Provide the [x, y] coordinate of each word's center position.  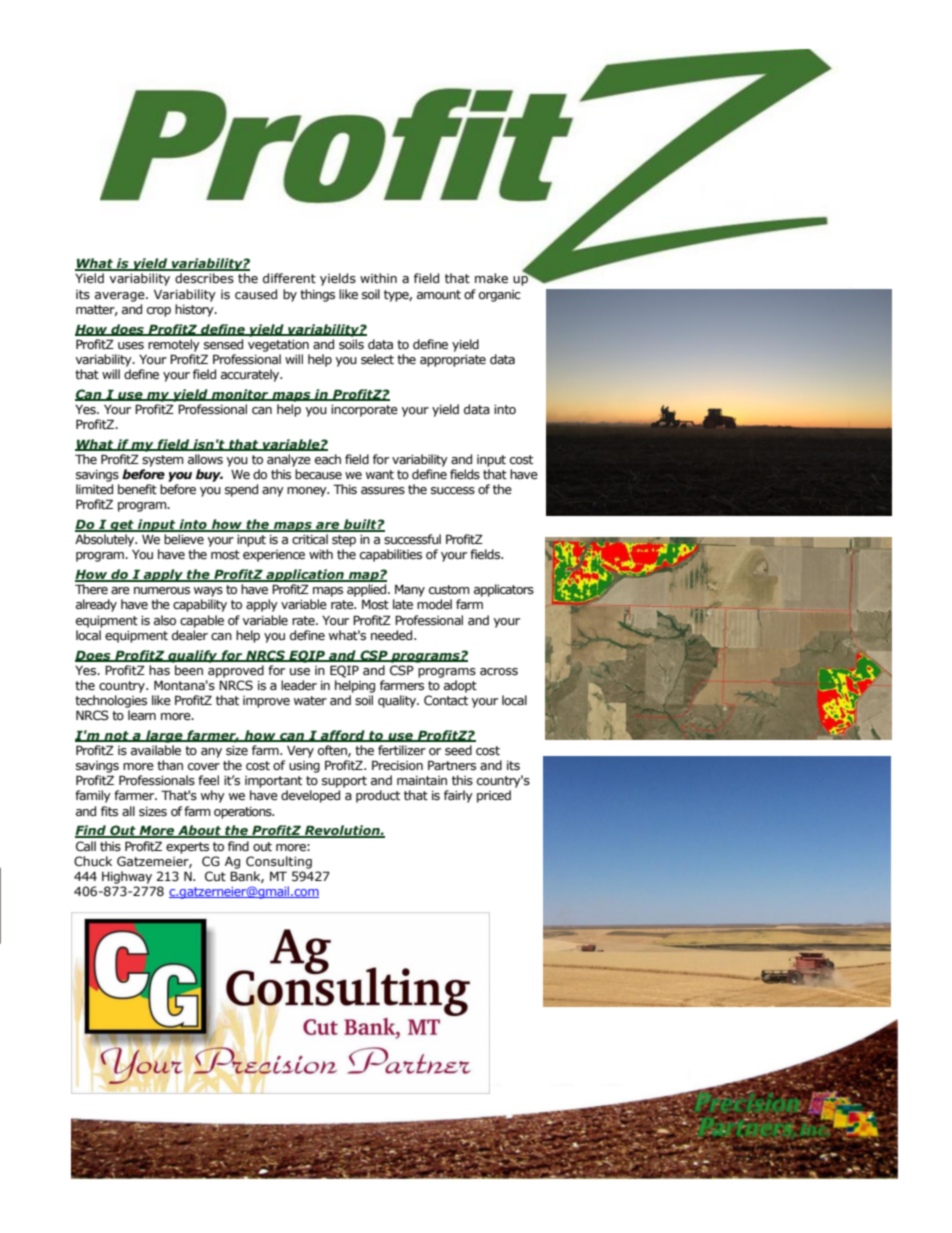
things [317, 295]
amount [439, 295]
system [163, 461]
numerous [162, 591]
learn [142, 715]
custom [449, 590]
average [121, 297]
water [310, 701]
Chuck [93, 861]
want [380, 475]
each [328, 459]
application [305, 575]
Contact [446, 700]
